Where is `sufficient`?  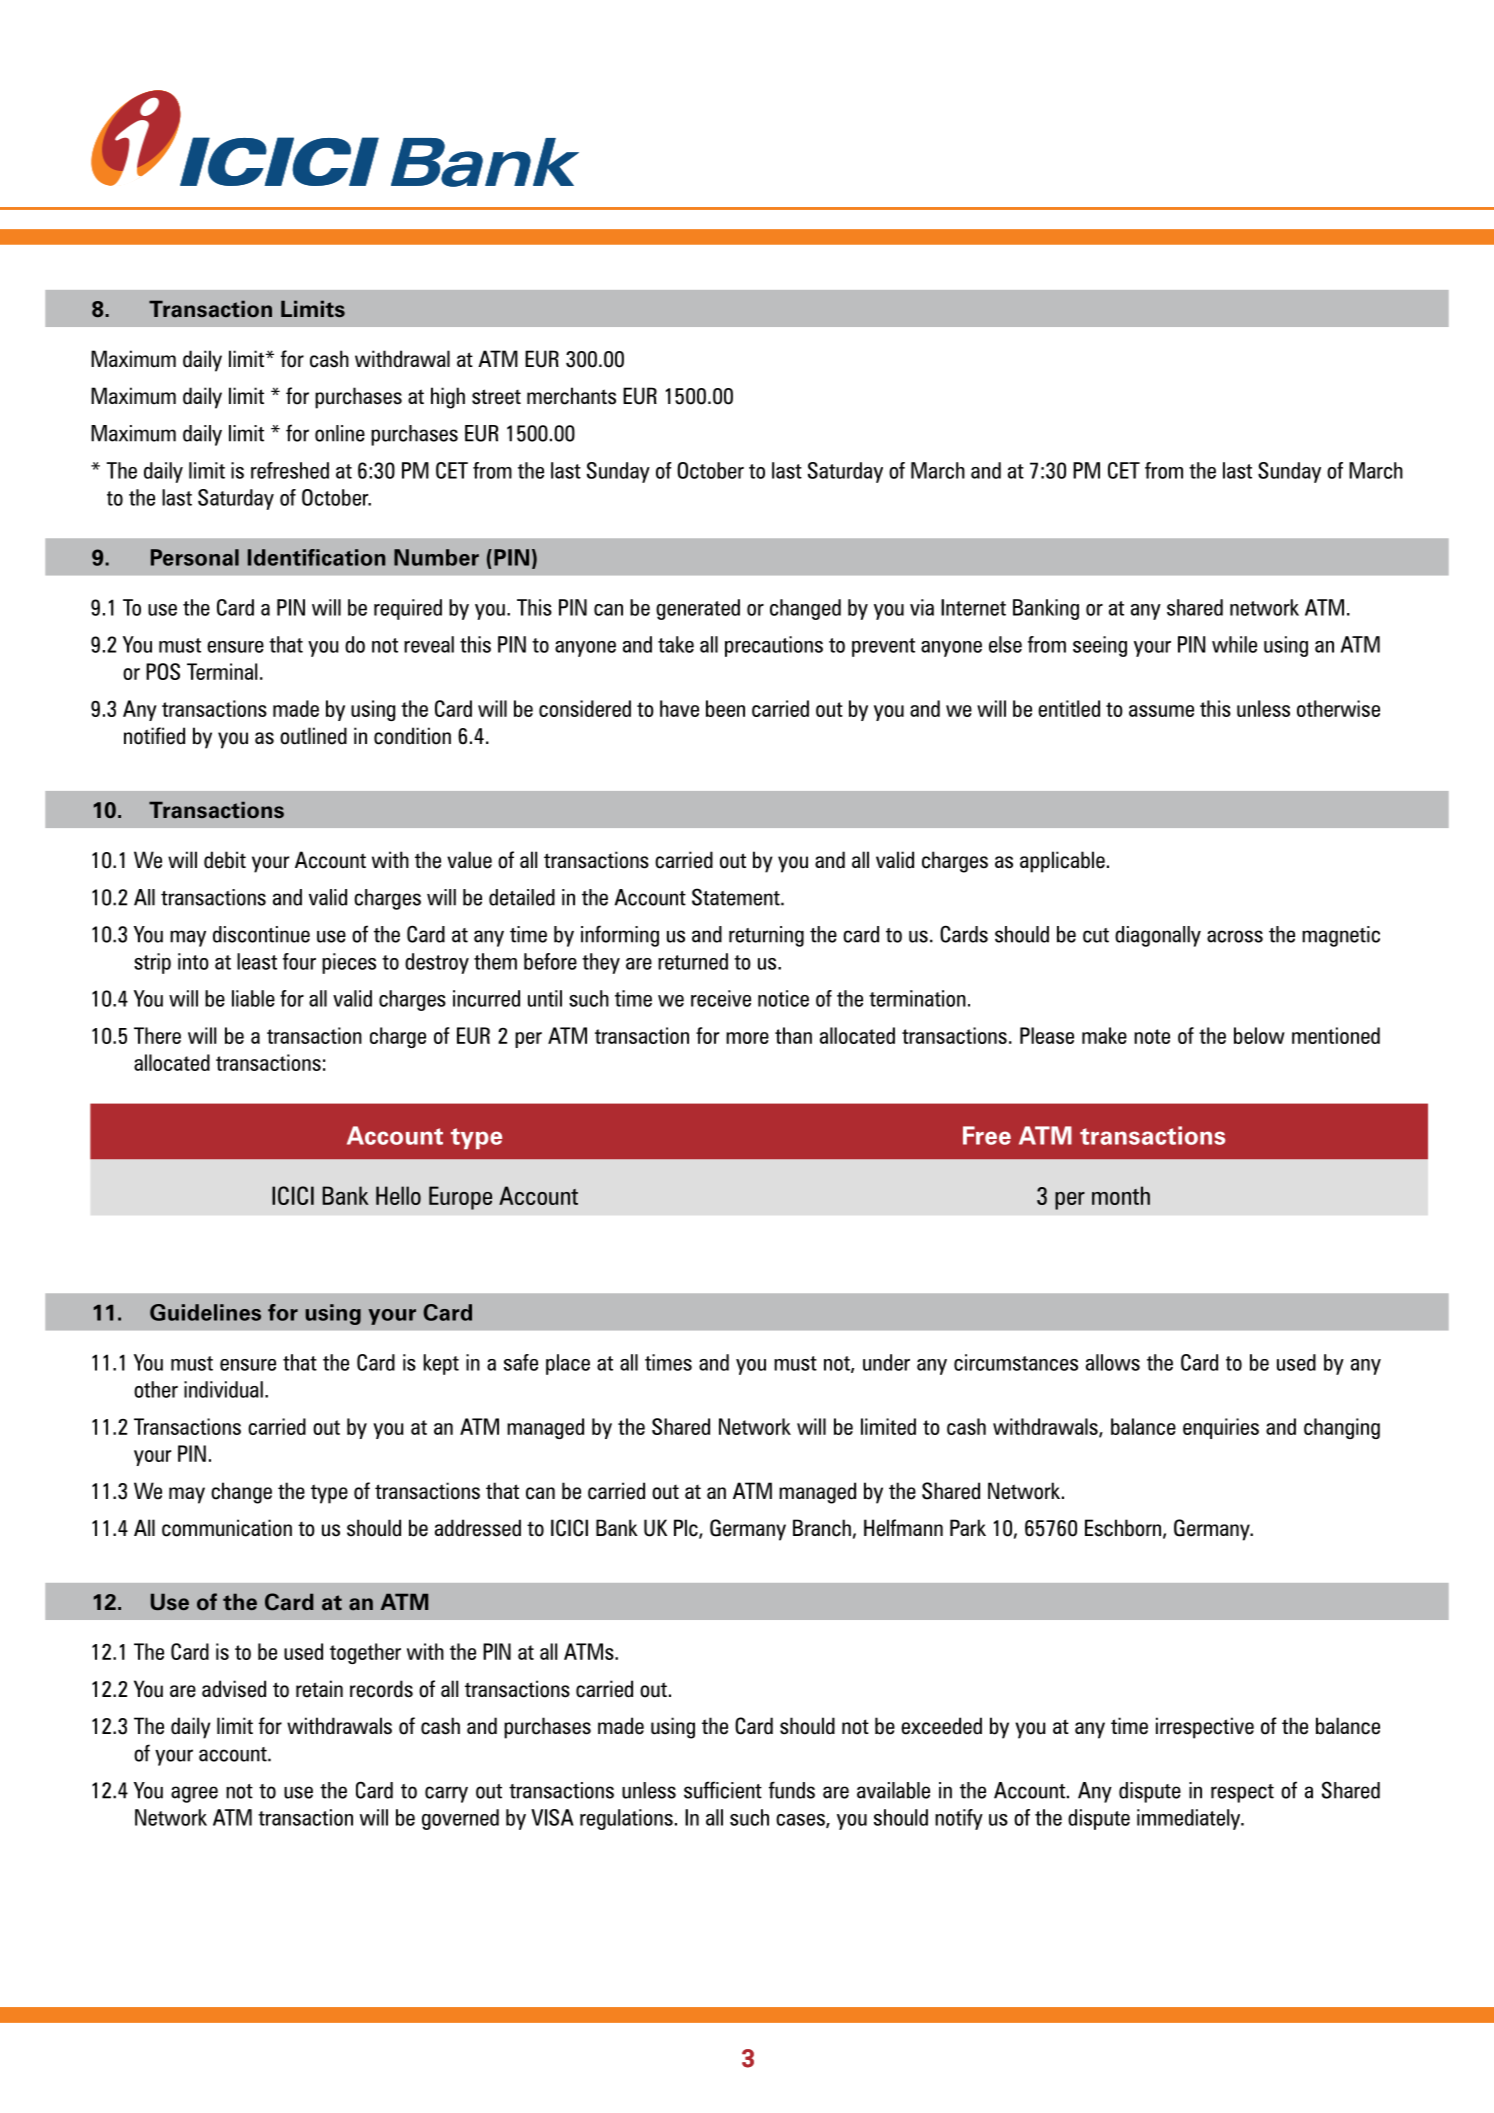
sufficient is located at coordinates (723, 1790).
